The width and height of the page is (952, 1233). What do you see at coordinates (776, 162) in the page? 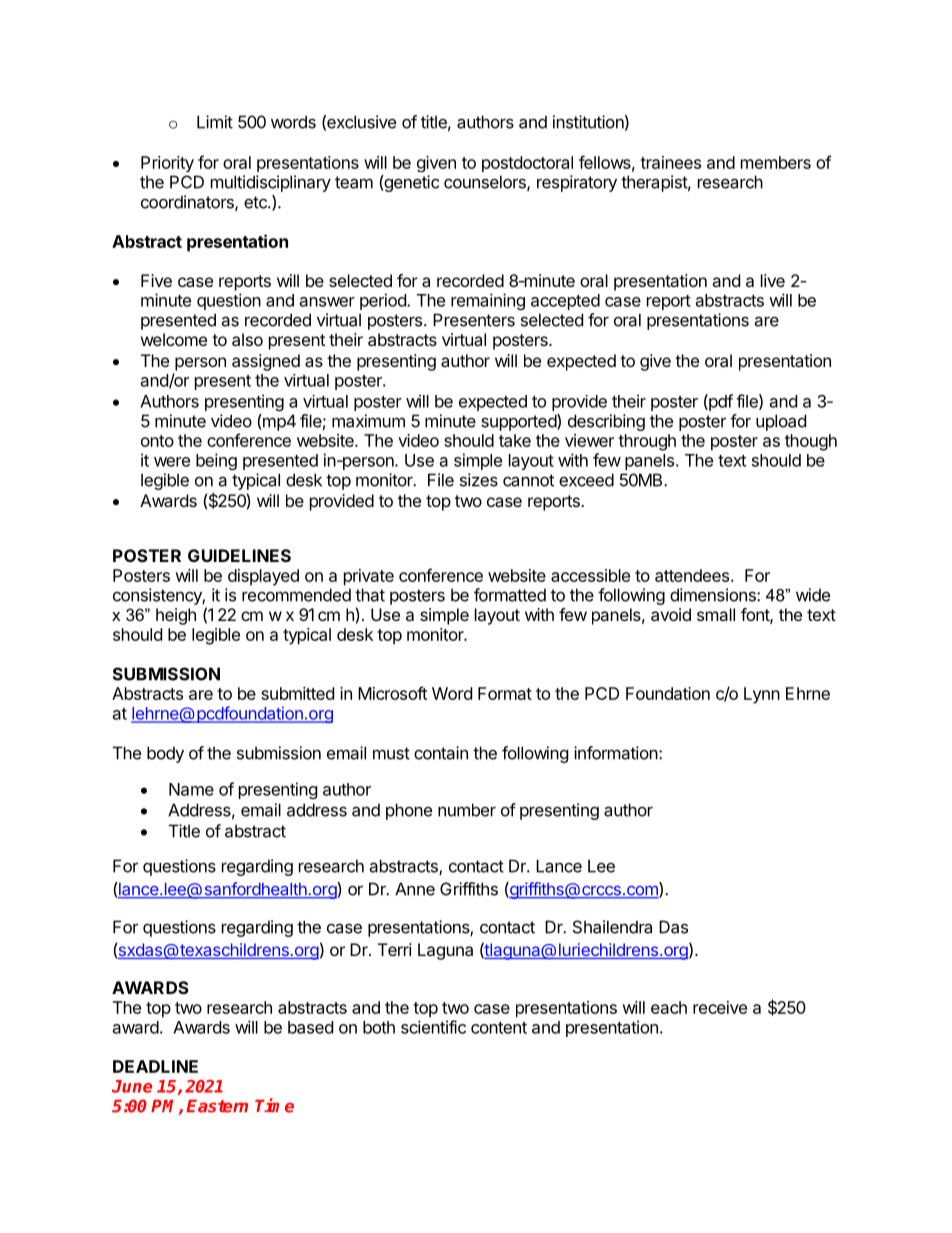
I see `members` at bounding box center [776, 162].
